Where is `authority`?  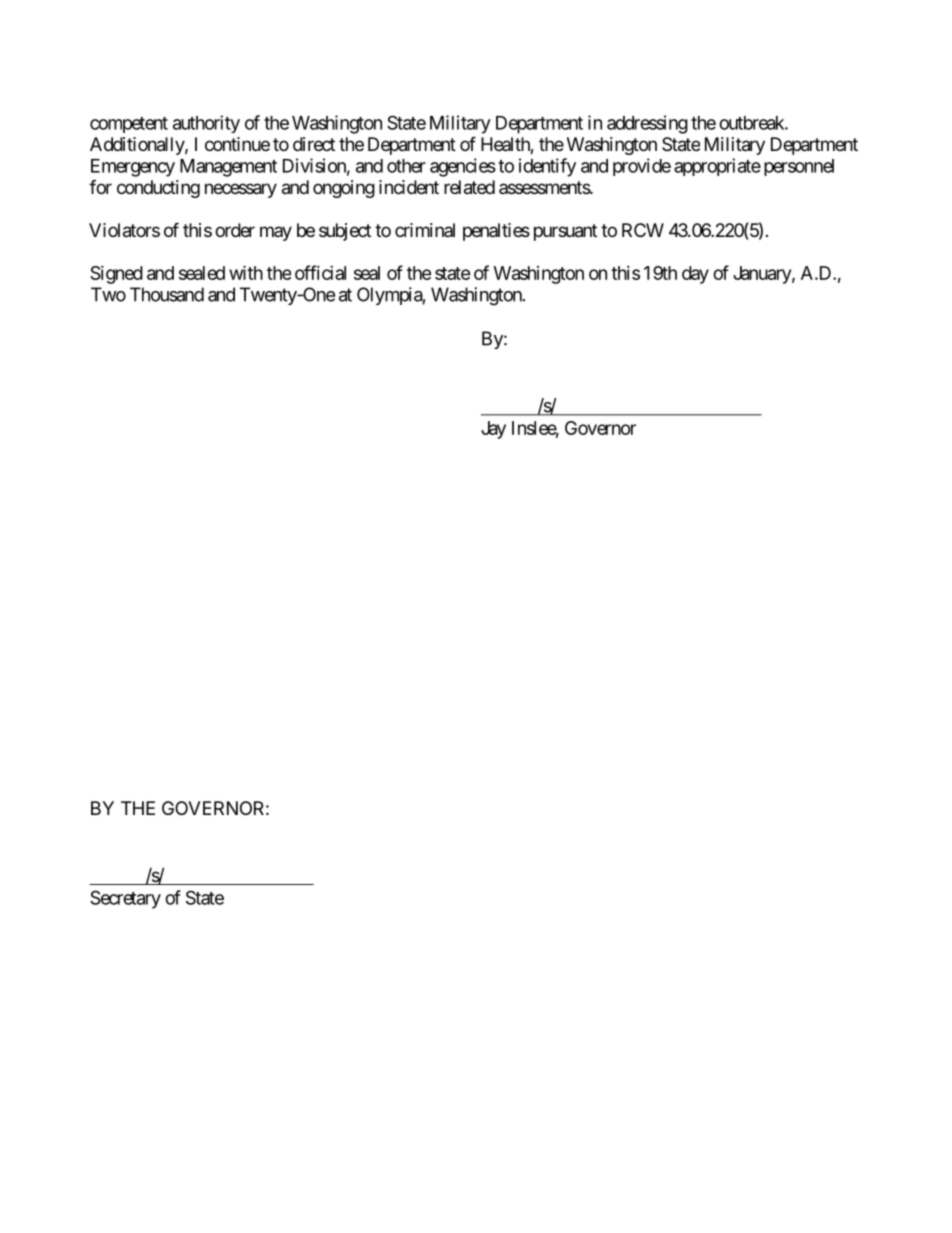 authority is located at coordinates (206, 124).
